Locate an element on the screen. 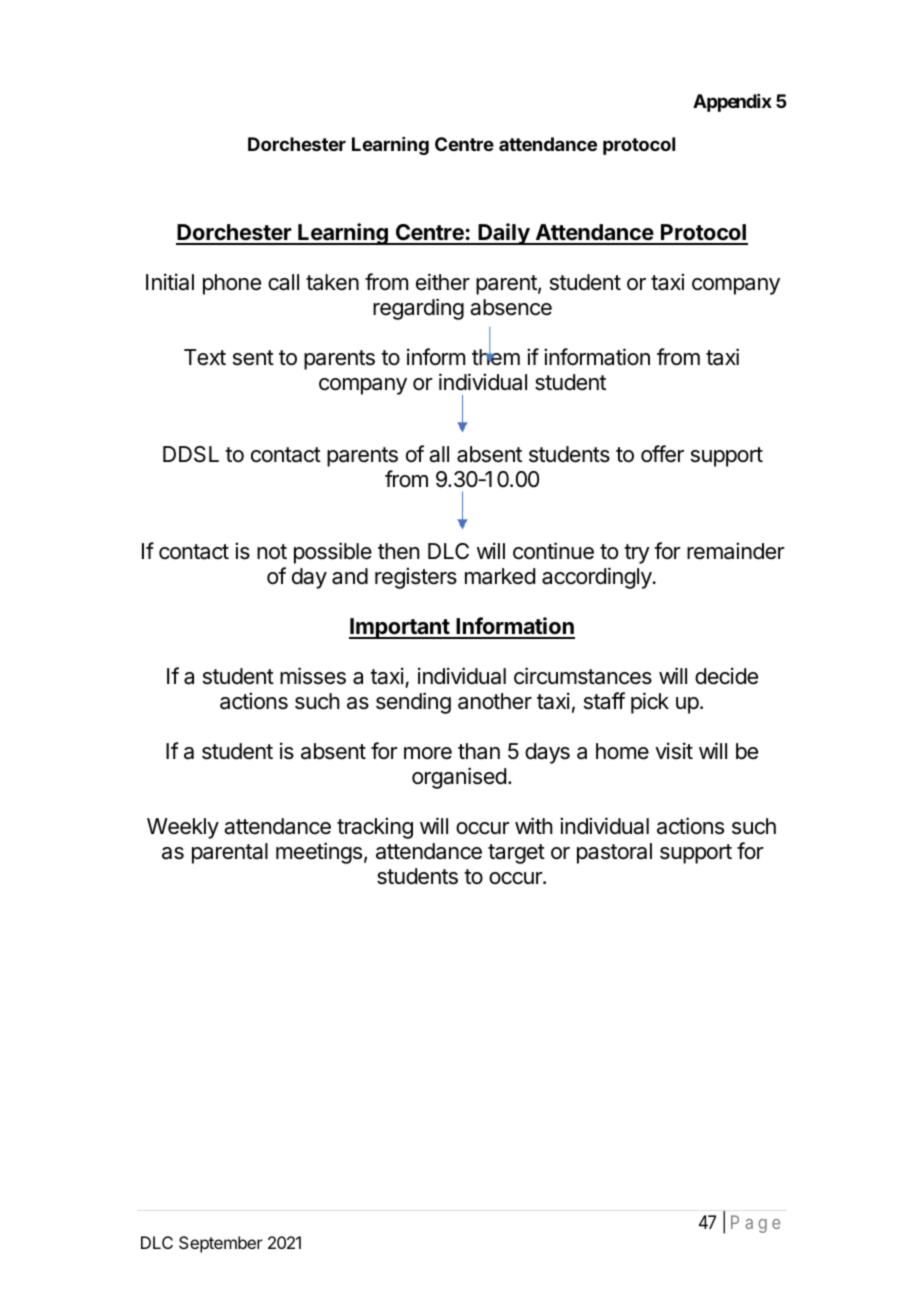  Daily is located at coordinates (504, 234).
